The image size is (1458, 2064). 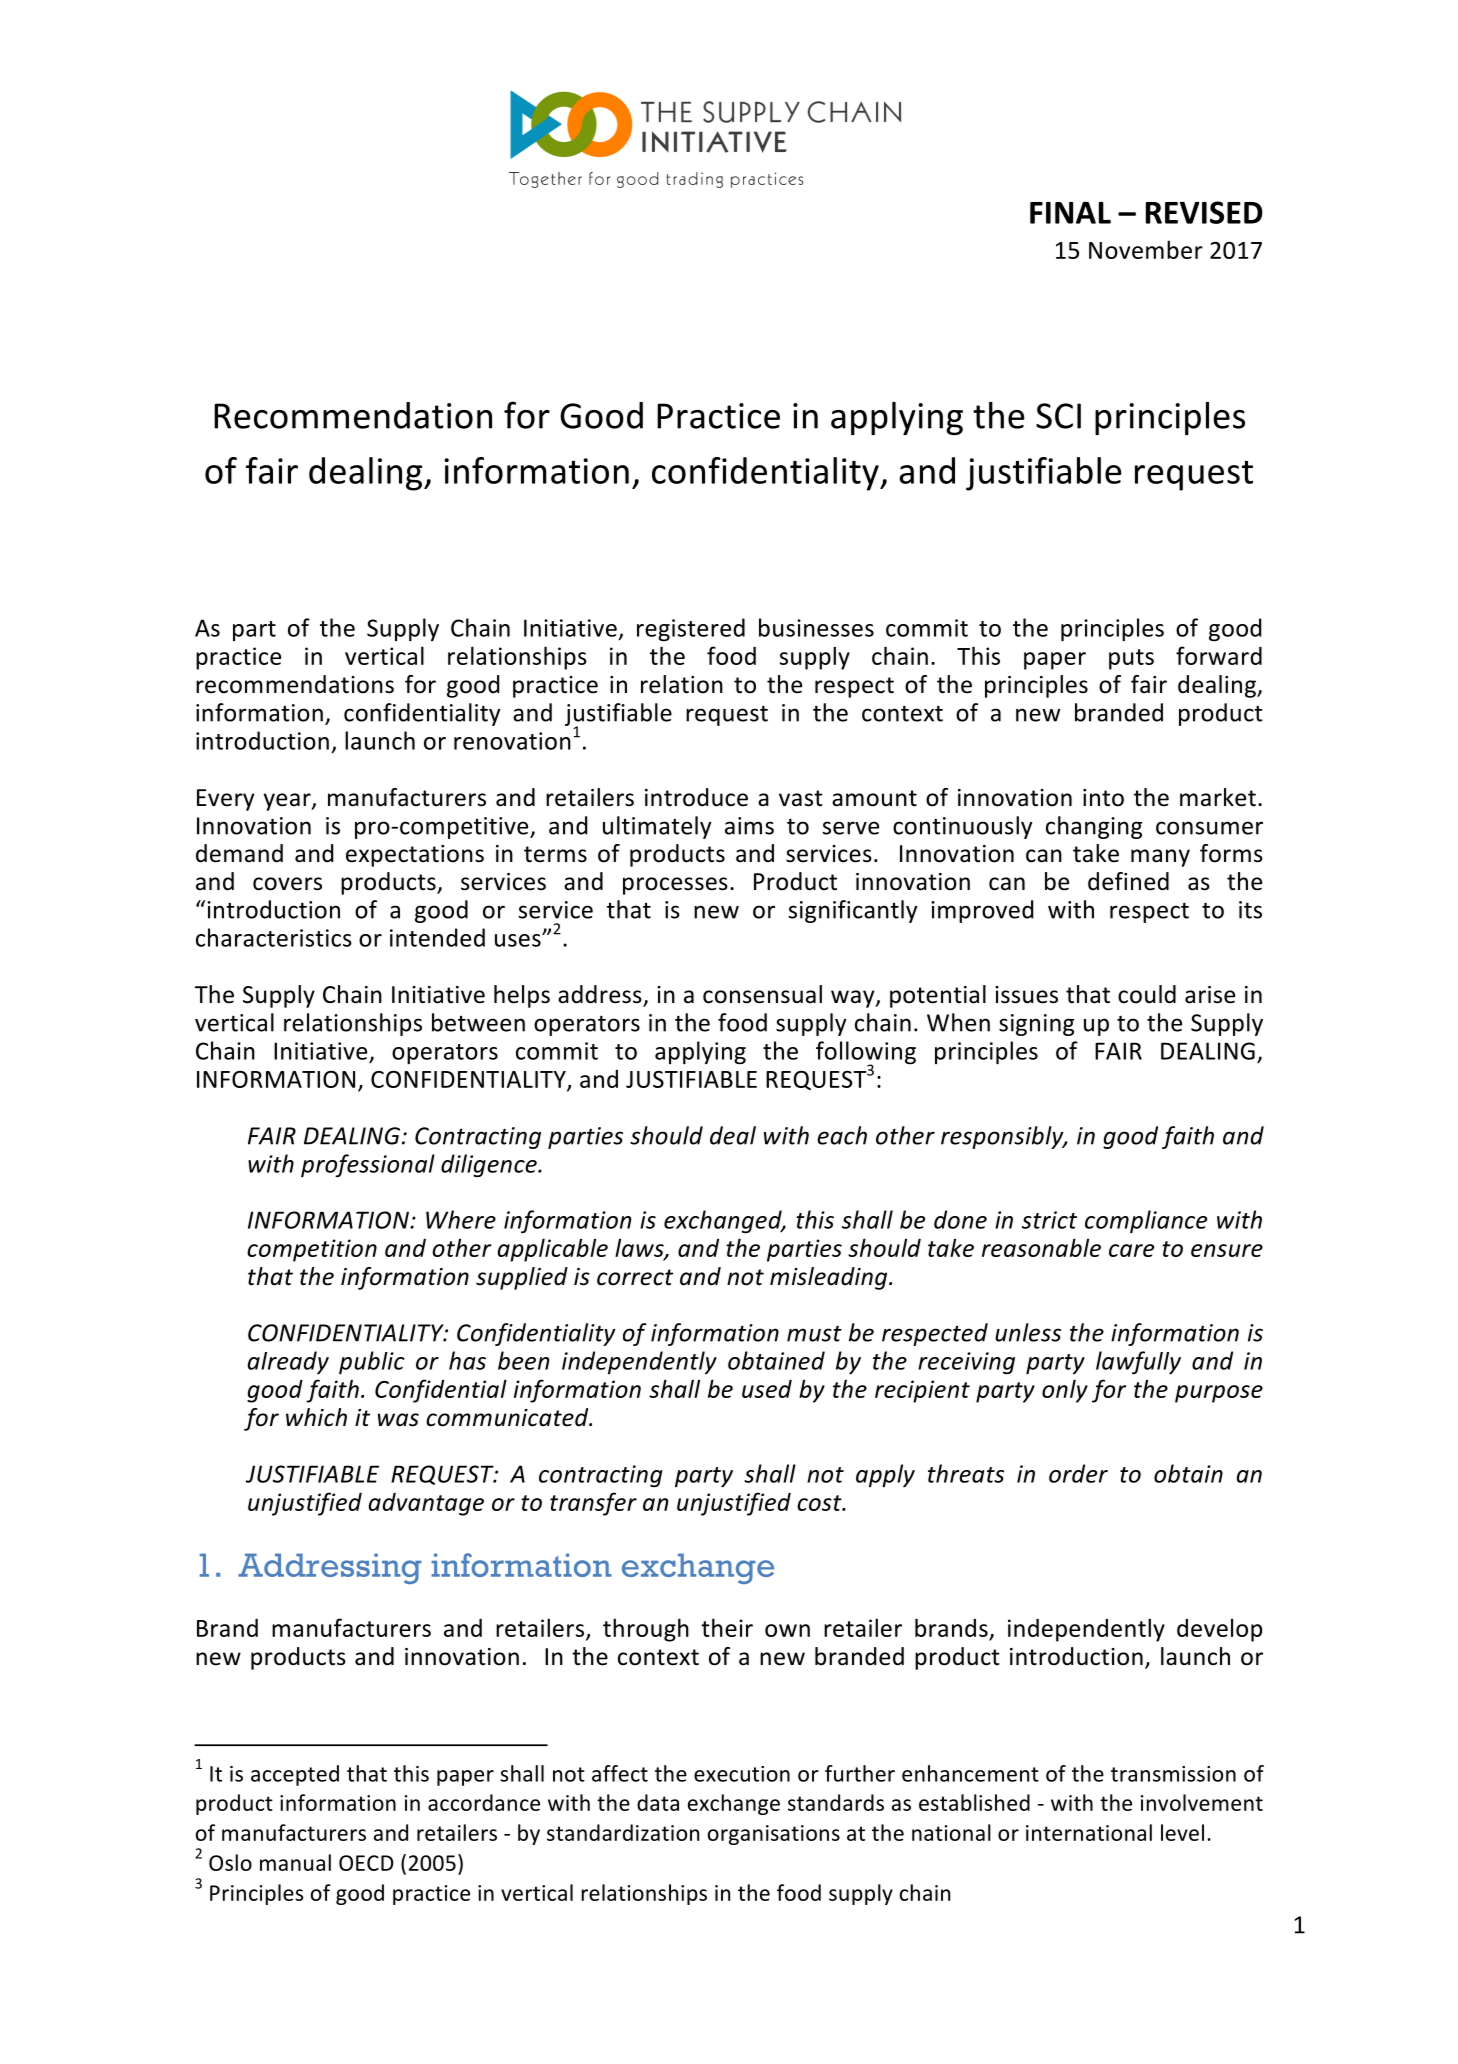 What do you see at coordinates (1219, 1630) in the screenshot?
I see `develop` at bounding box center [1219, 1630].
